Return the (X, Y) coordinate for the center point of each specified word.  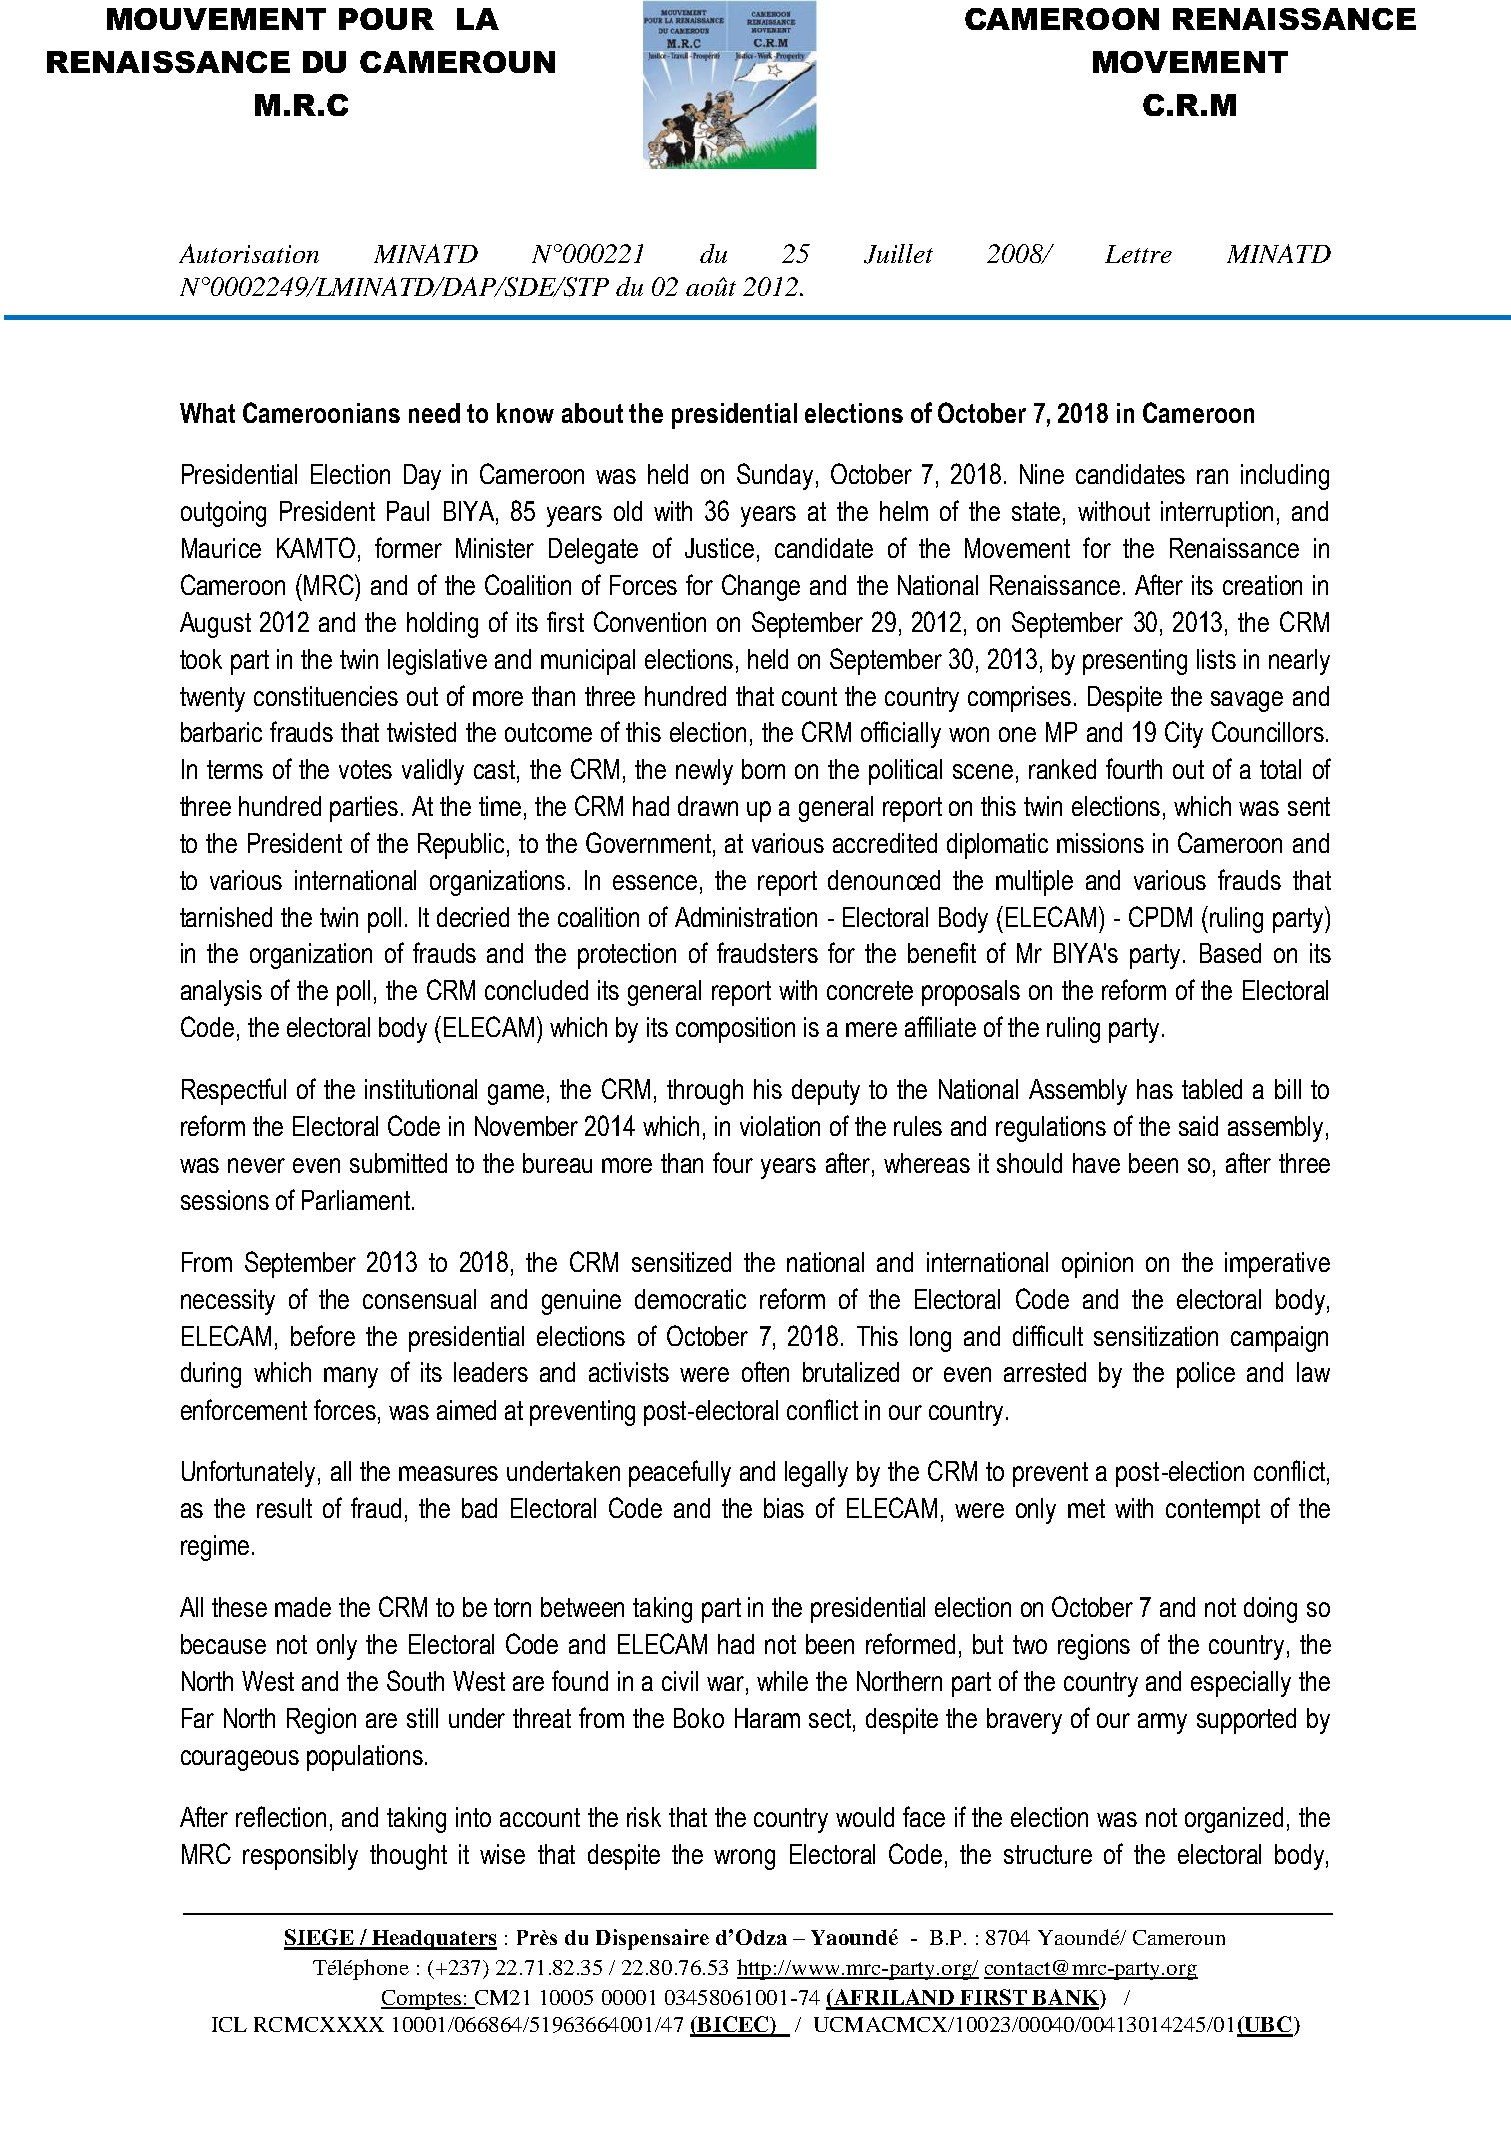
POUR (386, 19)
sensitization (1156, 1336)
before (323, 1335)
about (592, 413)
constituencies (326, 696)
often (765, 1371)
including (1285, 477)
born (763, 769)
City (1184, 734)
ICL (229, 2024)
